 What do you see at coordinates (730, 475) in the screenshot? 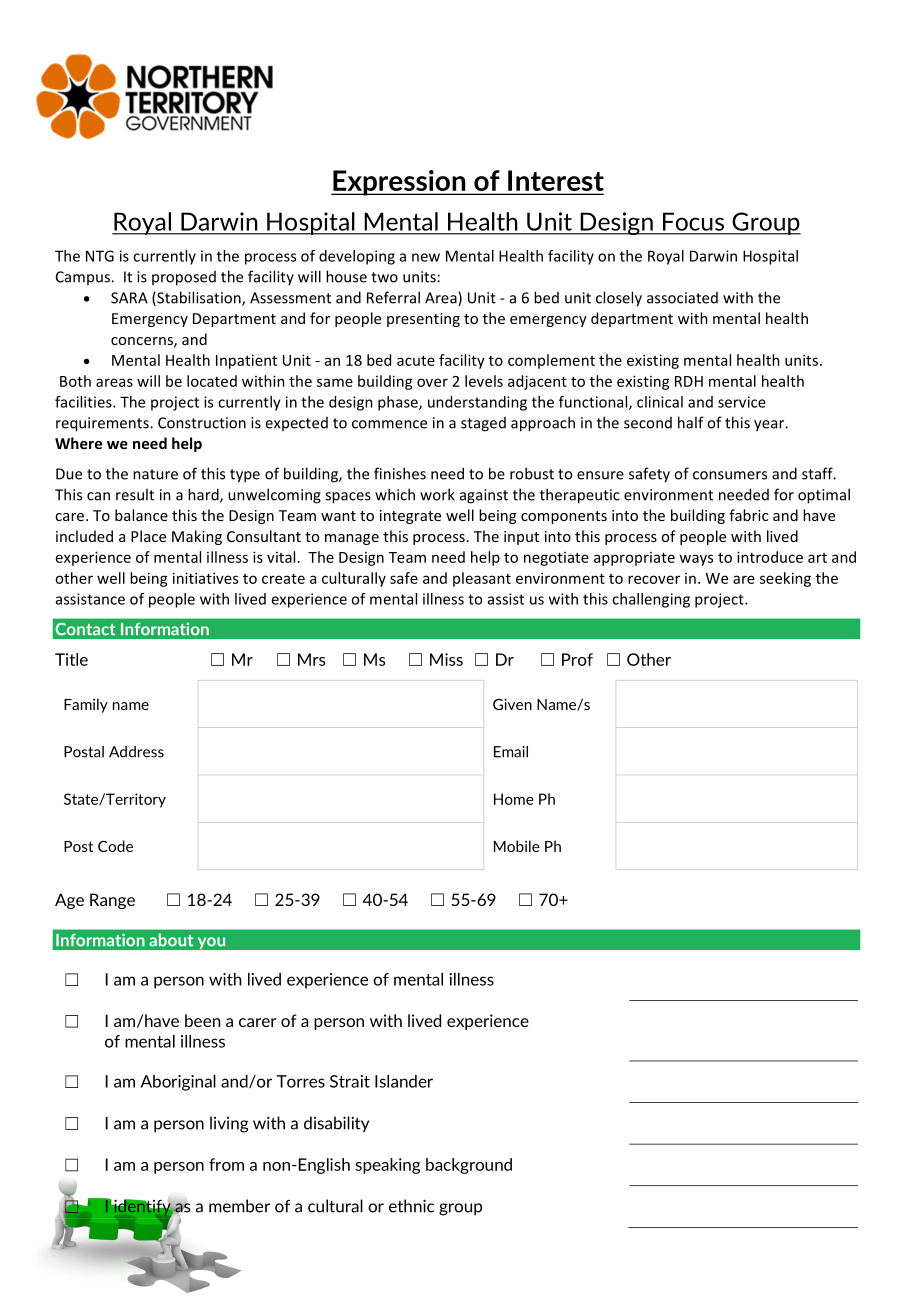
I see `consumers` at bounding box center [730, 475].
